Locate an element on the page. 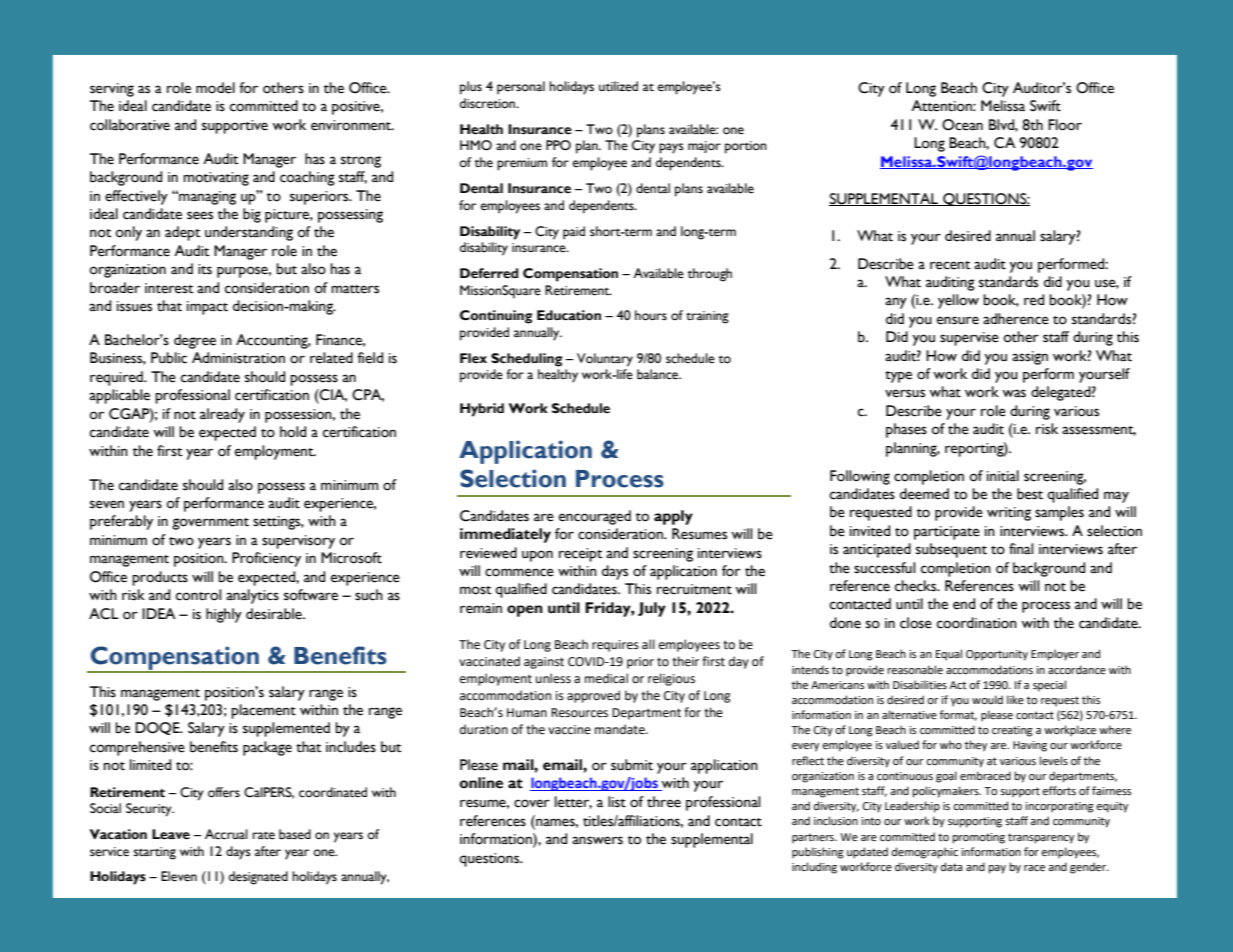 This page has width=1233, height=952. Administration is located at coordinates (238, 358).
